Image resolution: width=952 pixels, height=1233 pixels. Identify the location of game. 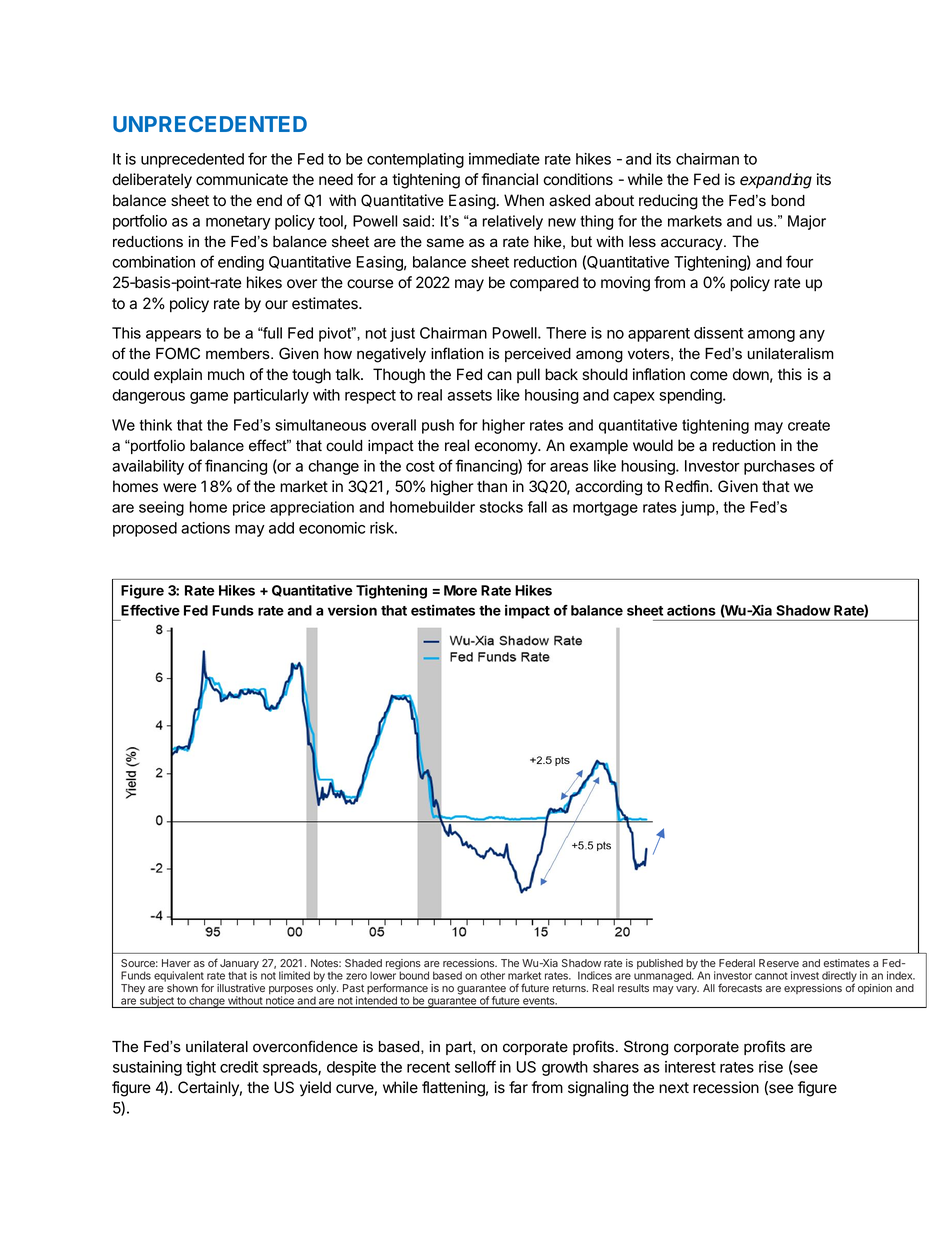
(209, 398).
